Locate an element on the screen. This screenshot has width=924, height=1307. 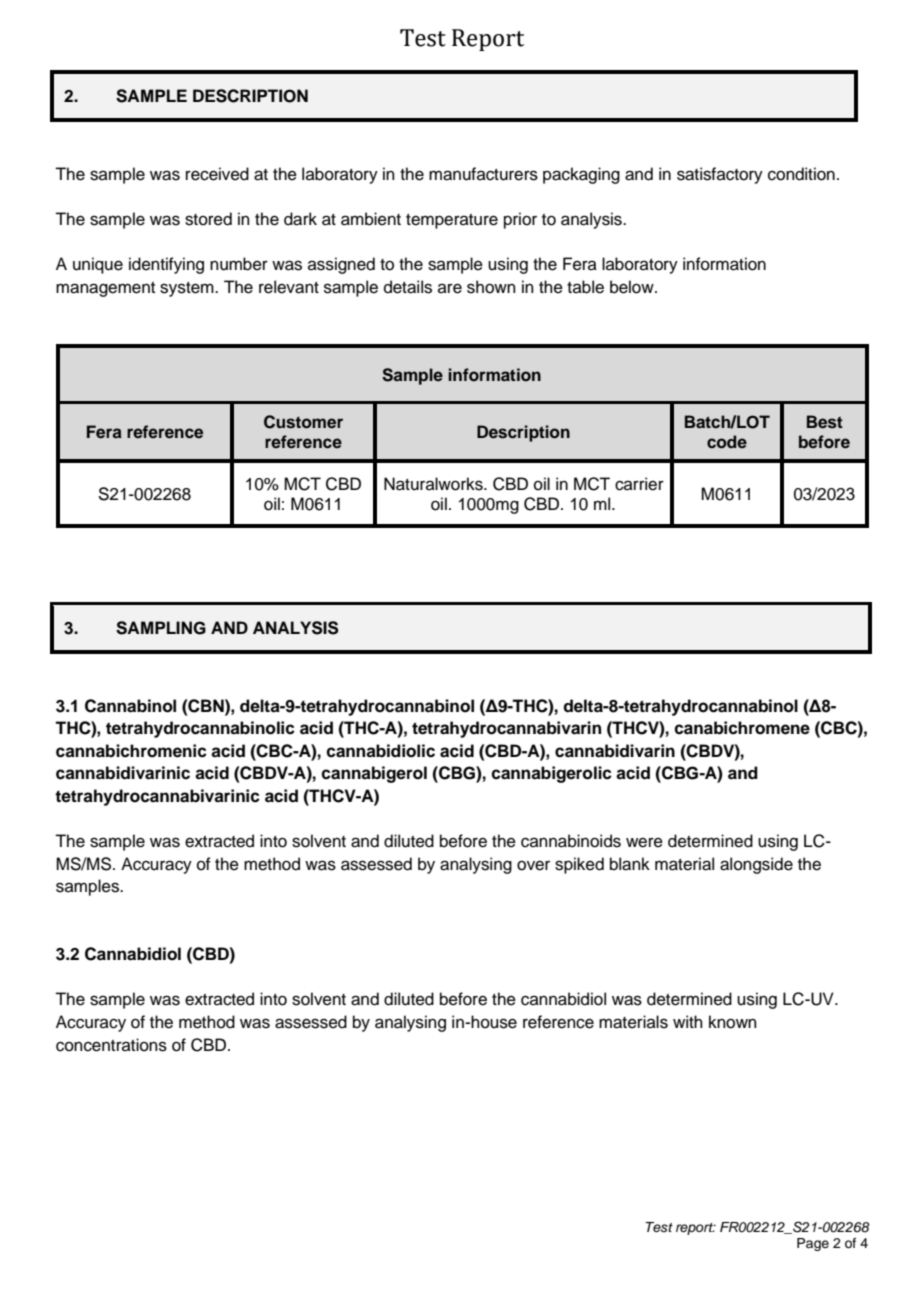
temperature is located at coordinates (452, 221).
